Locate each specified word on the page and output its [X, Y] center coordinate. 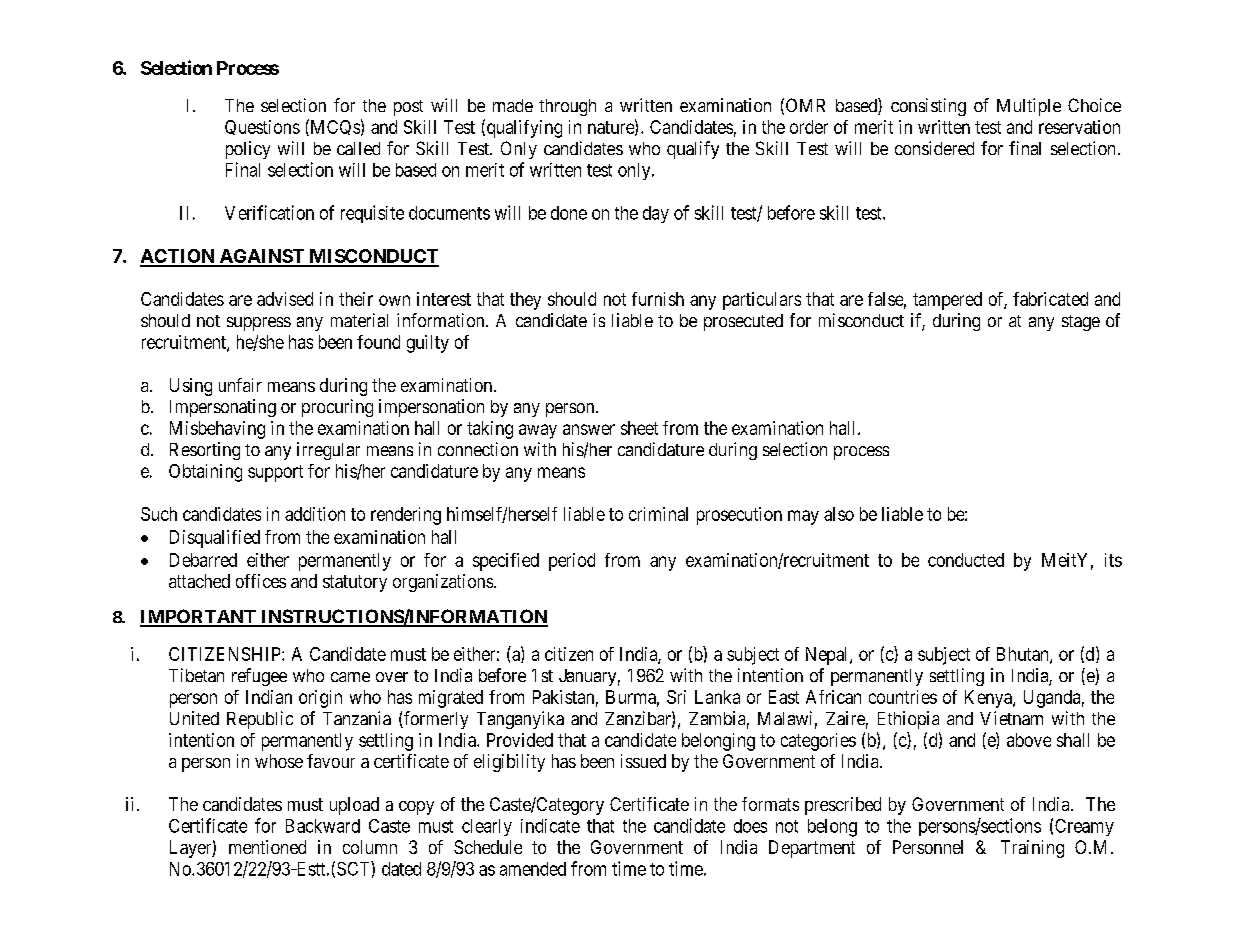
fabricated [1050, 299]
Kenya [989, 699]
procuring [337, 408]
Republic [260, 720]
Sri [676, 697]
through [567, 107]
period [572, 562]
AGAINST [261, 257]
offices [261, 581]
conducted [966, 560]
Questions [262, 127]
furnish [658, 299]
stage [1081, 323]
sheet [639, 428]
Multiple [1029, 107]
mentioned [267, 847]
